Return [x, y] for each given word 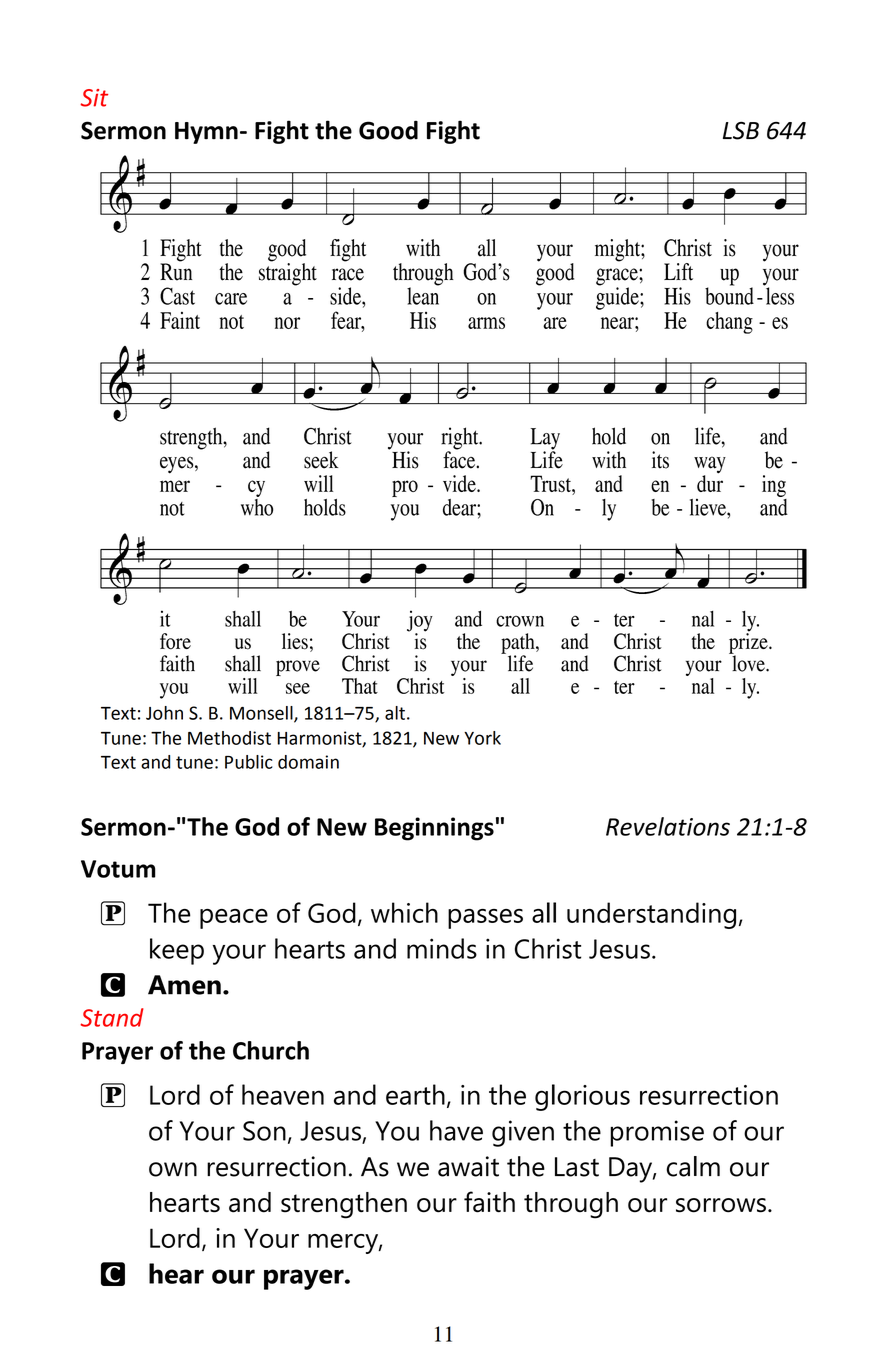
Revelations [668, 826]
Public [249, 762]
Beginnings [434, 829]
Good [388, 130]
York [482, 738]
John [164, 713]
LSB [741, 130]
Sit [94, 98]
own [173, 1169]
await [468, 1166]
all [544, 912]
